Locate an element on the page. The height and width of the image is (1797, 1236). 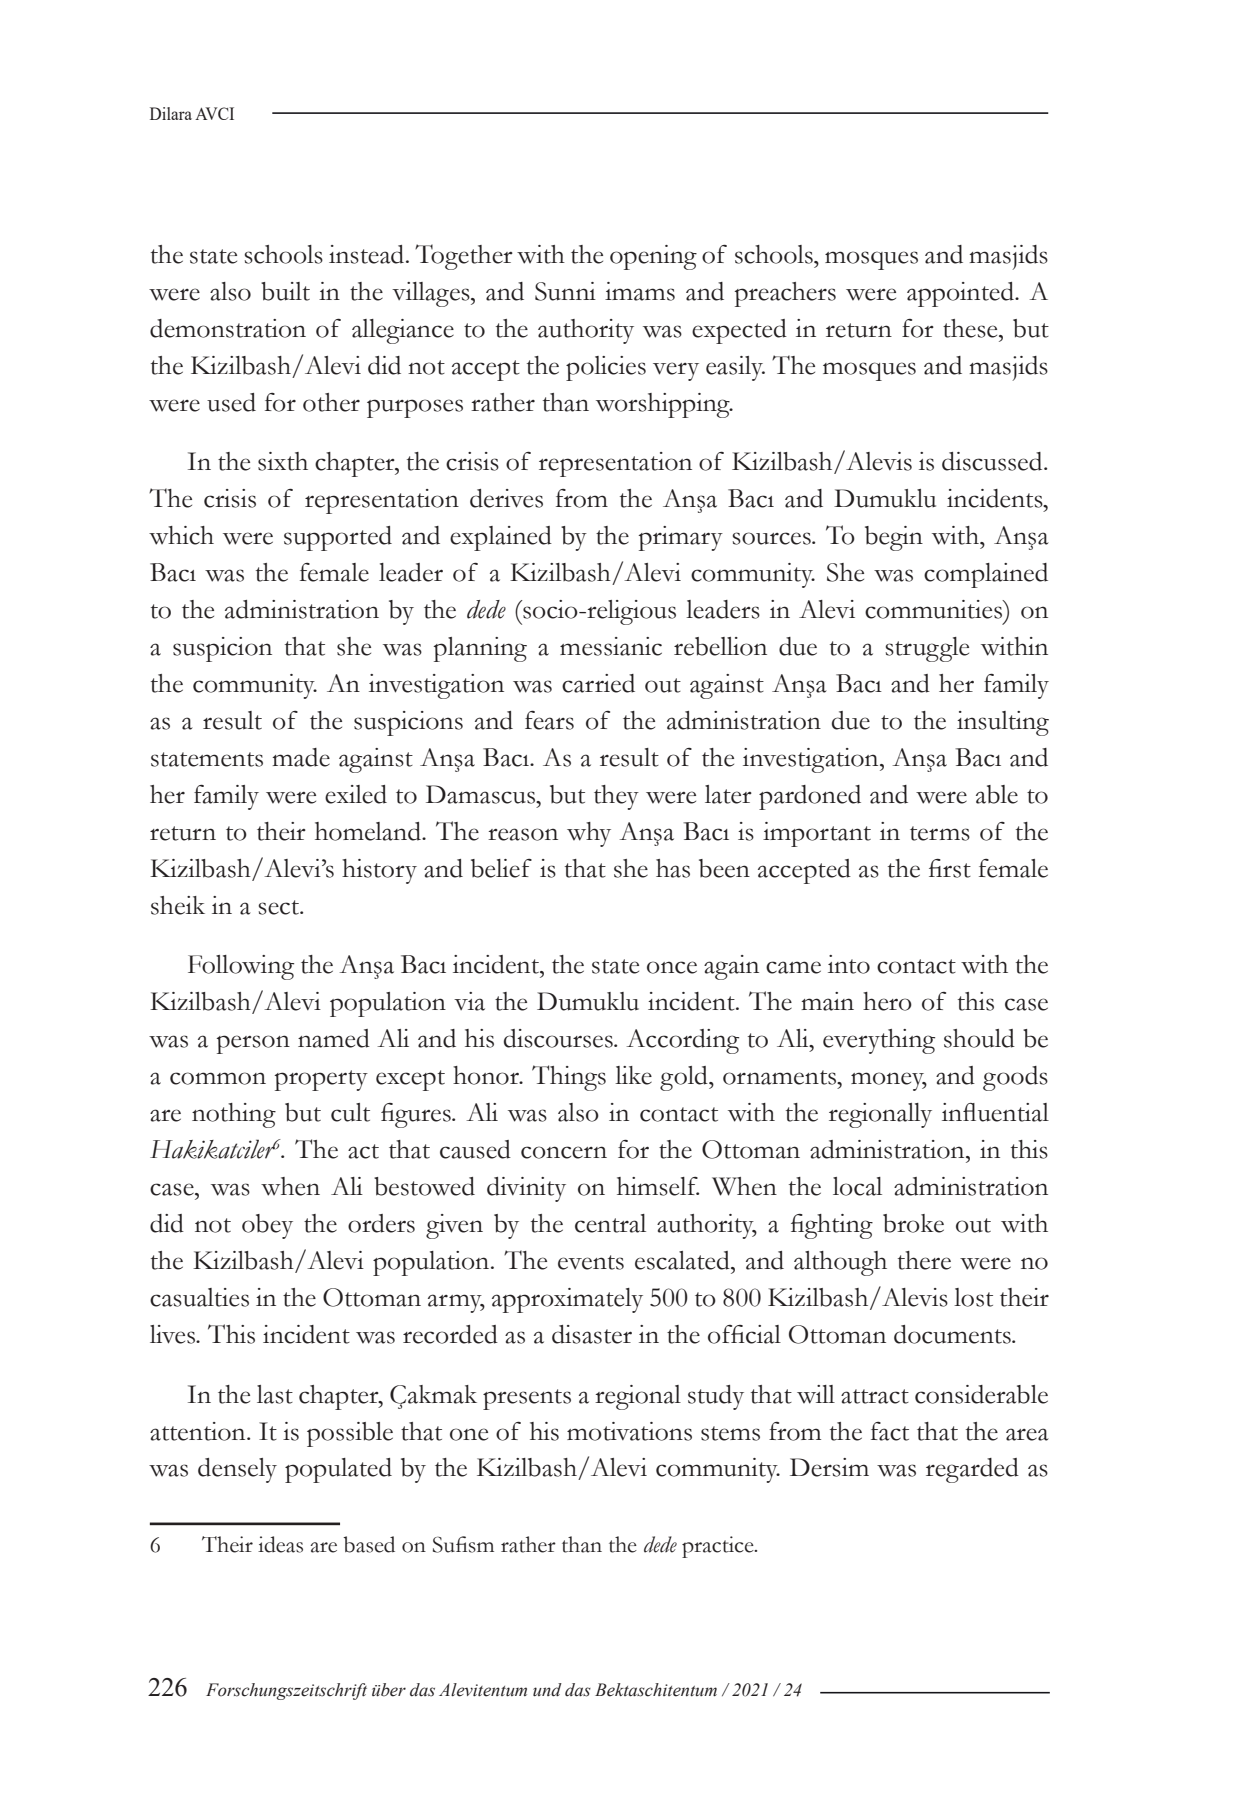
appointed is located at coordinates (961, 294).
